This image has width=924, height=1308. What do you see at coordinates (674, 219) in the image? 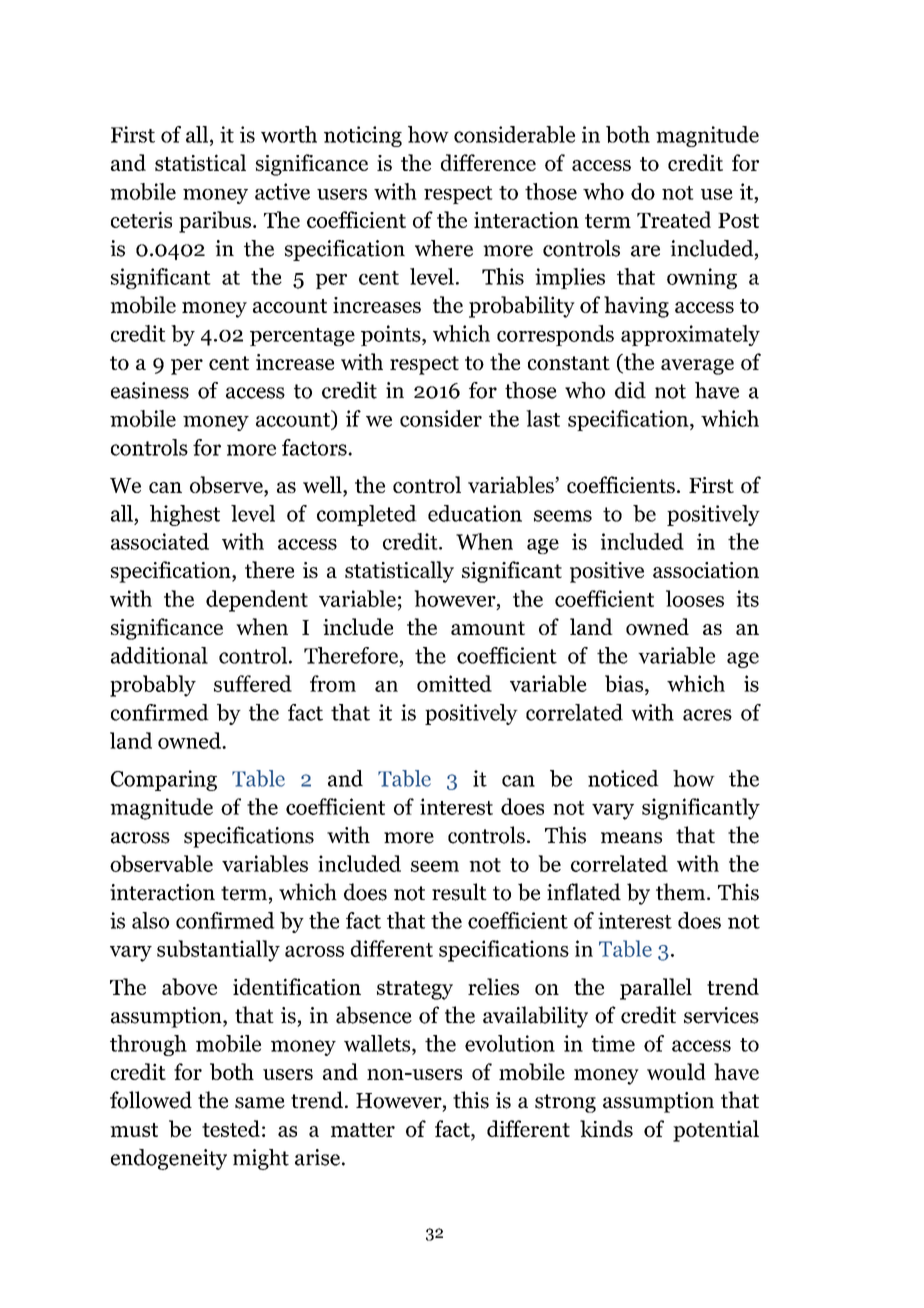
I see `Treated` at bounding box center [674, 219].
